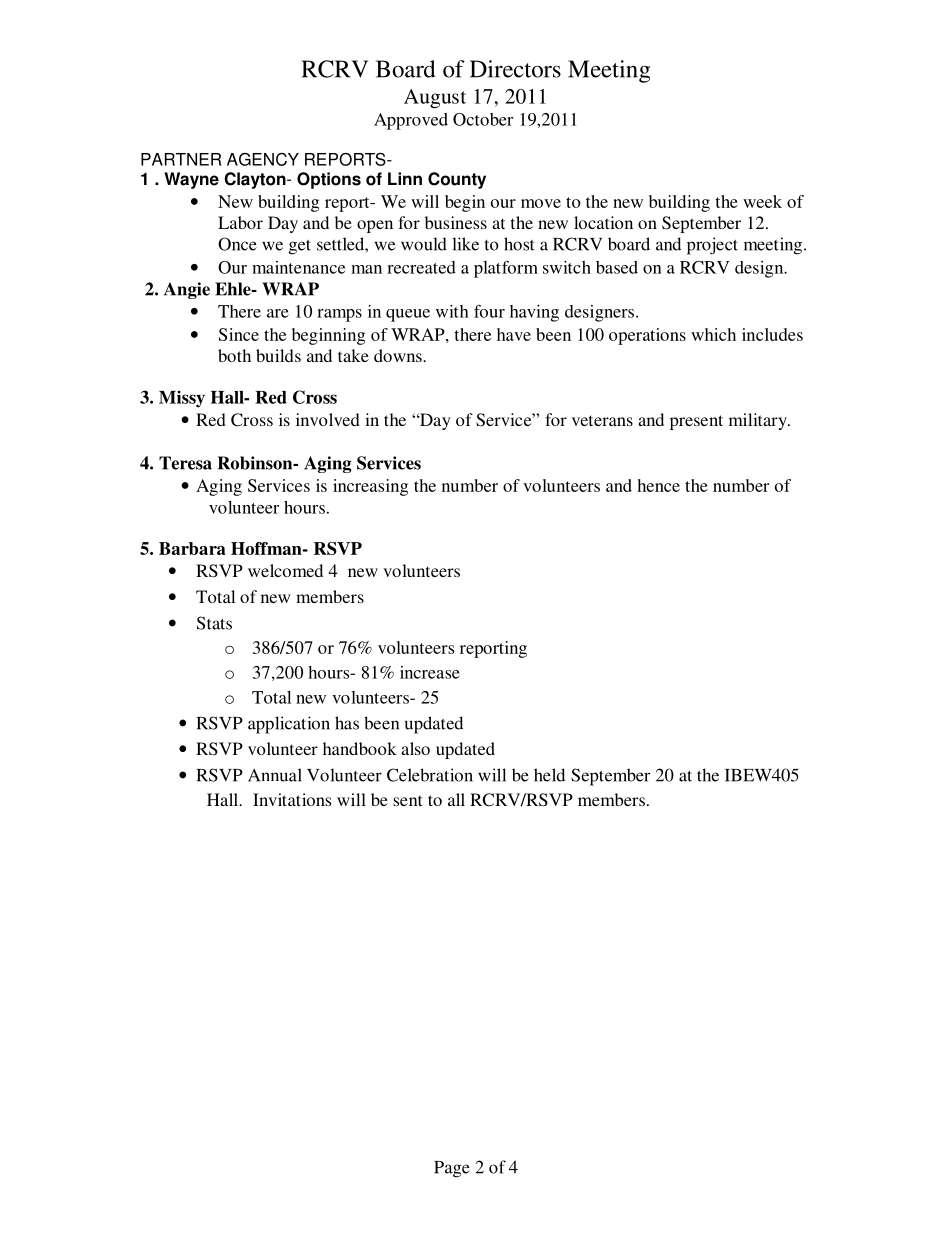  Describe the element at coordinates (452, 1169) in the screenshot. I see `Page` at that location.
